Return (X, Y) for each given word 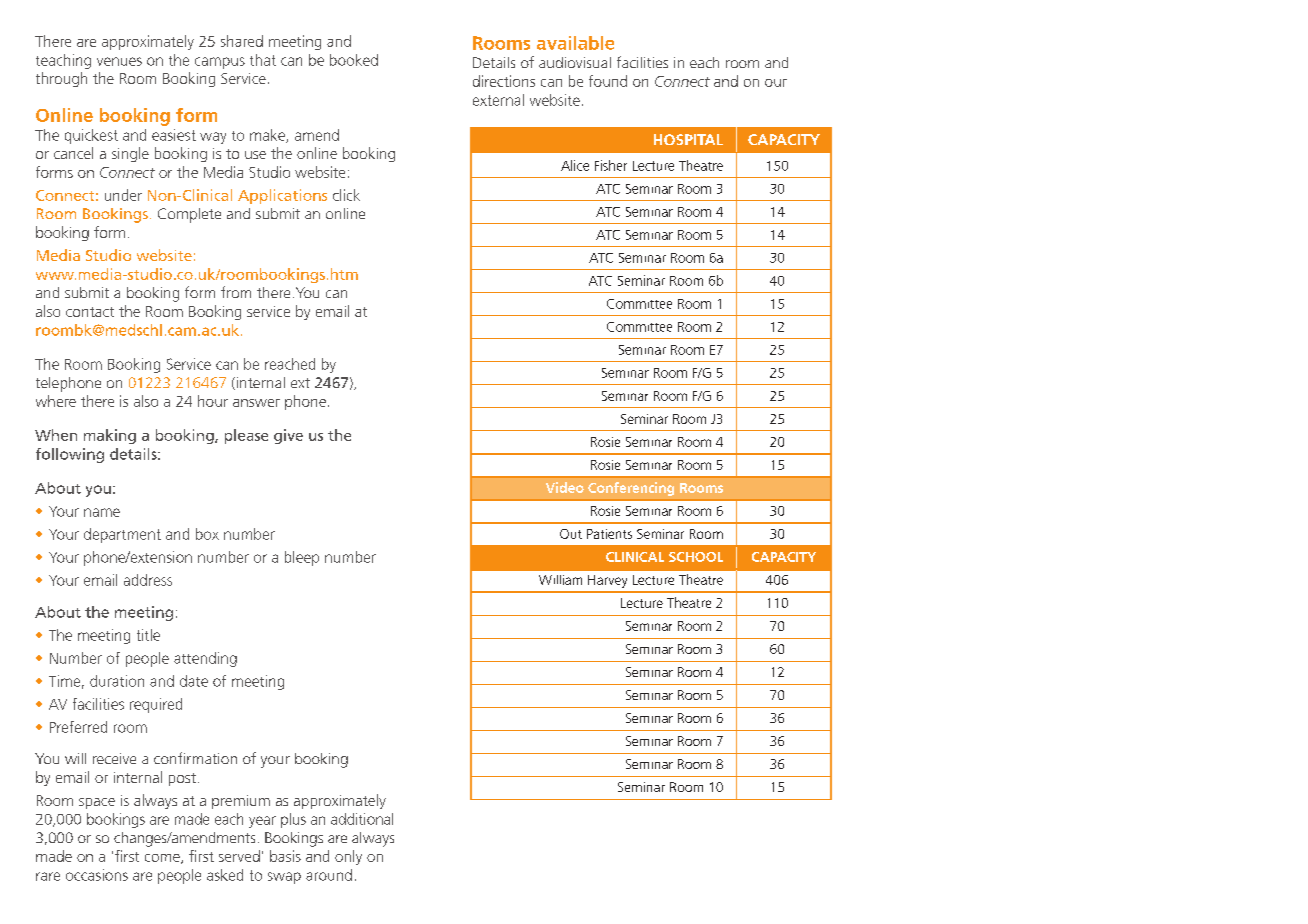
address (148, 580)
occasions (97, 875)
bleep (302, 558)
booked (354, 60)
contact (90, 312)
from (236, 292)
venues (119, 61)
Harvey (607, 581)
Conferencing (631, 489)
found (608, 81)
